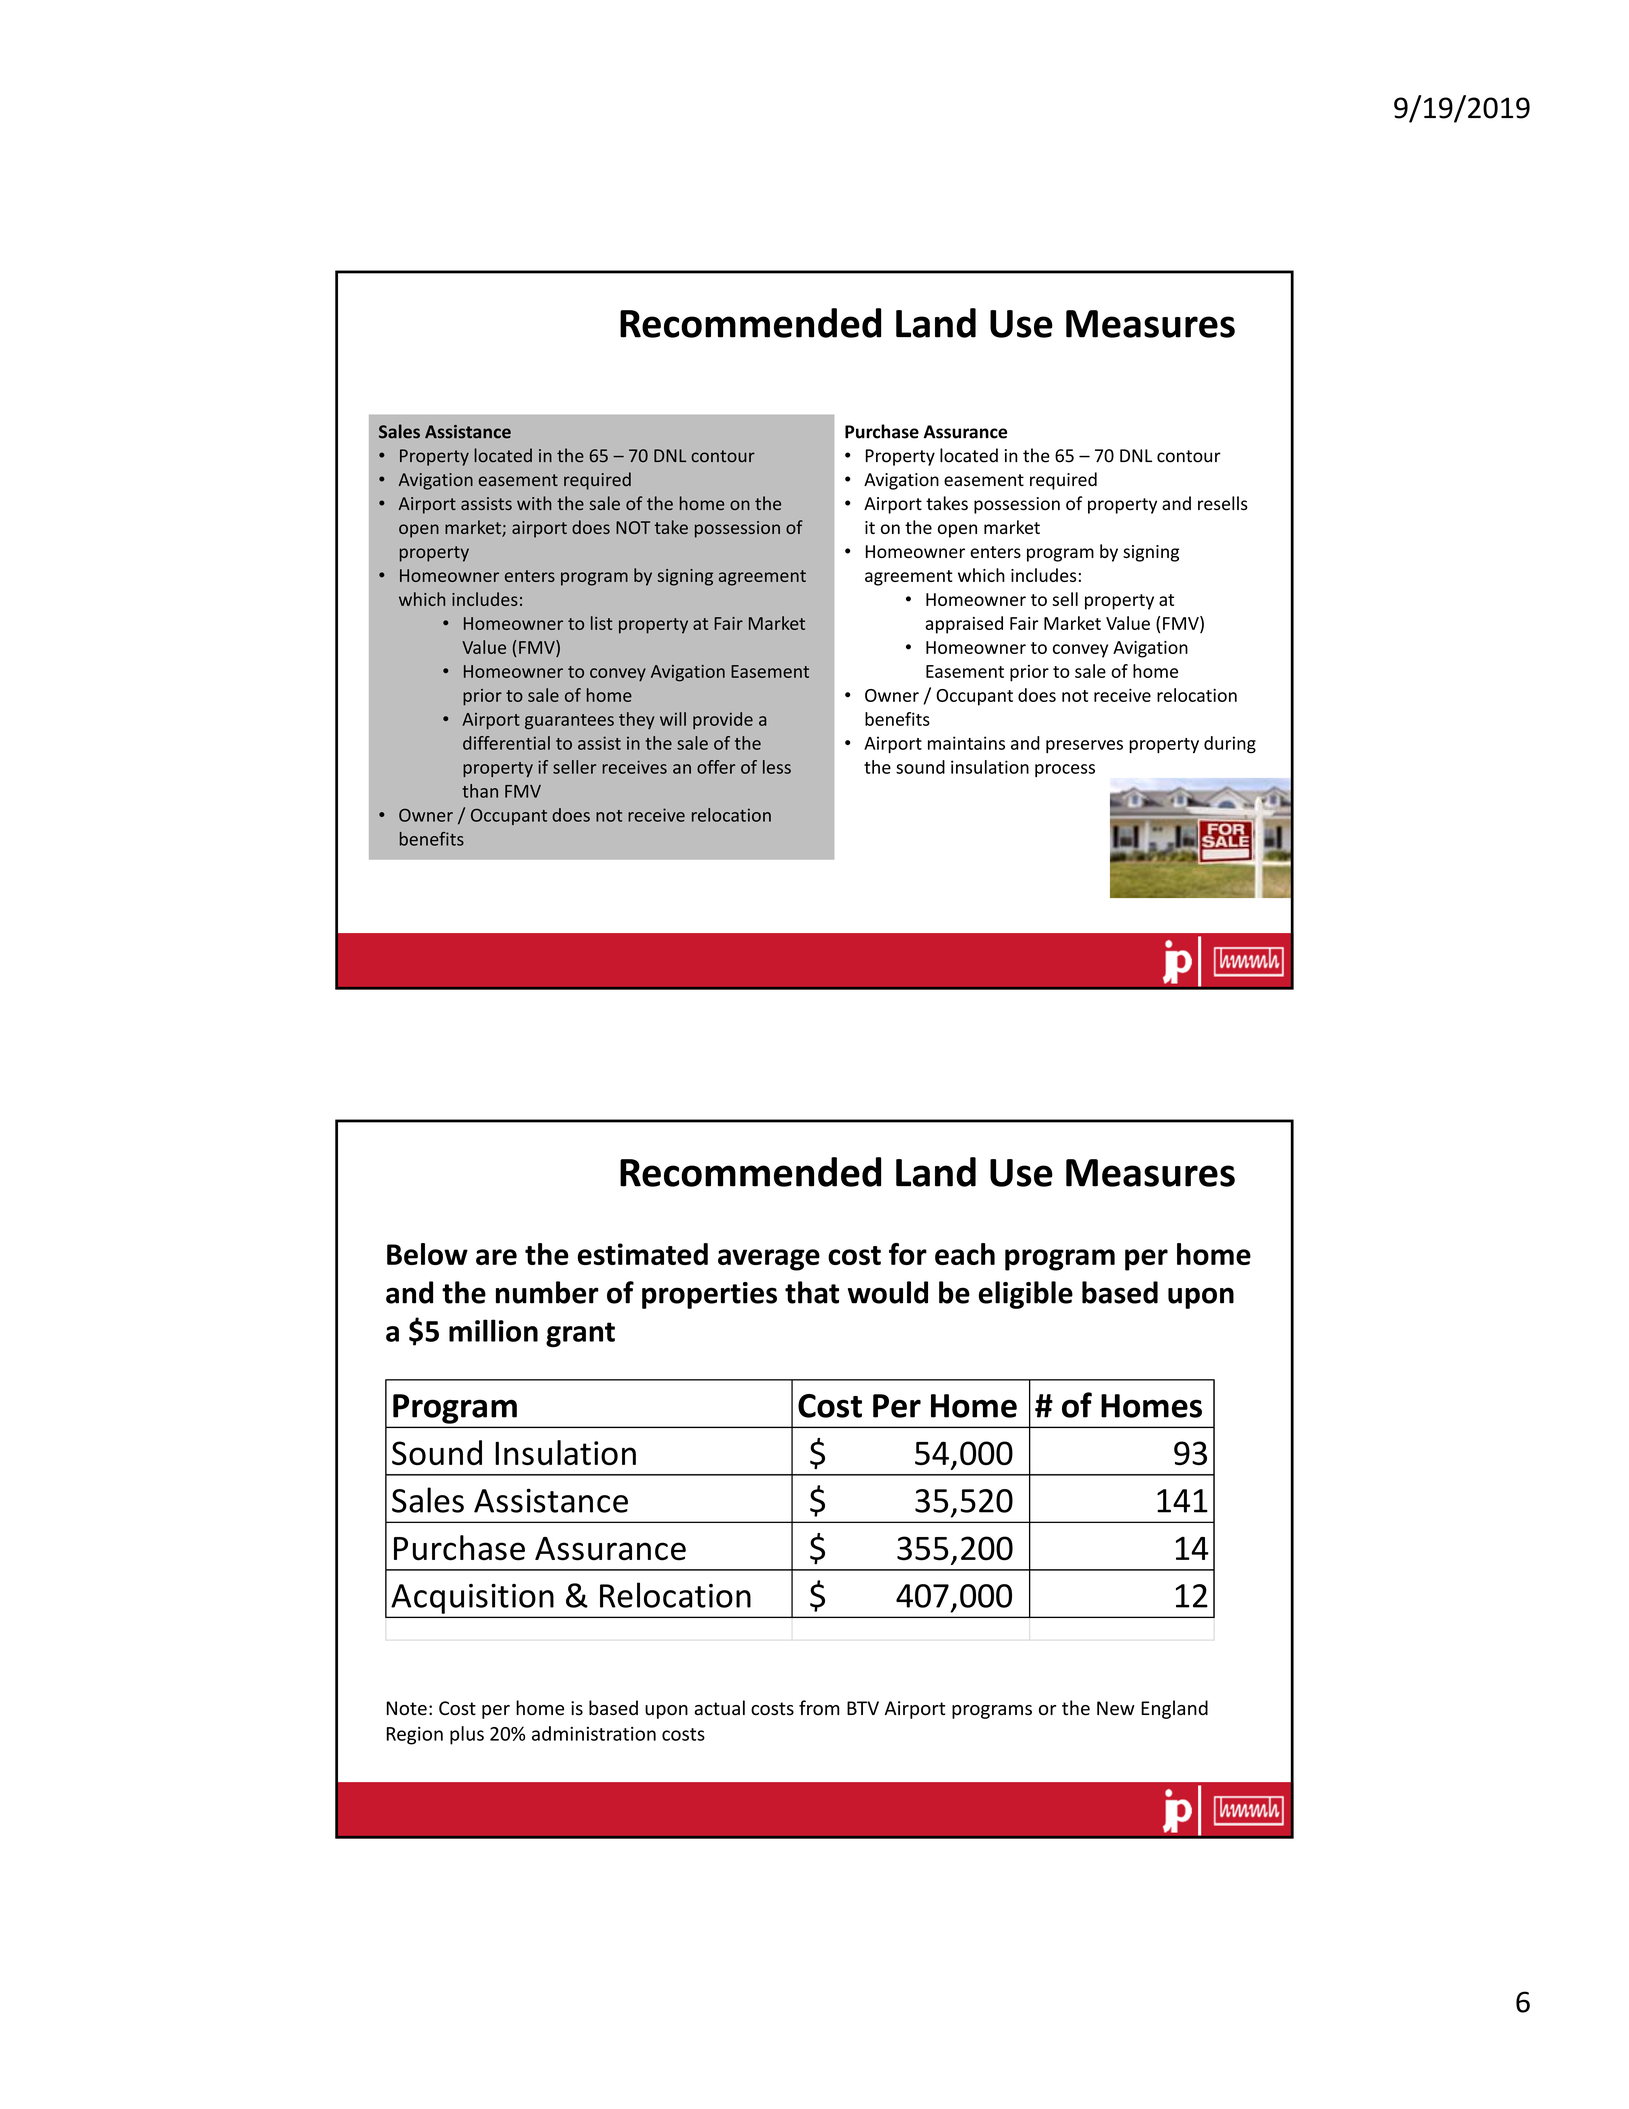 This screenshot has height=2109, width=1629. What do you see at coordinates (964, 625) in the screenshot?
I see `appraised` at bounding box center [964, 625].
